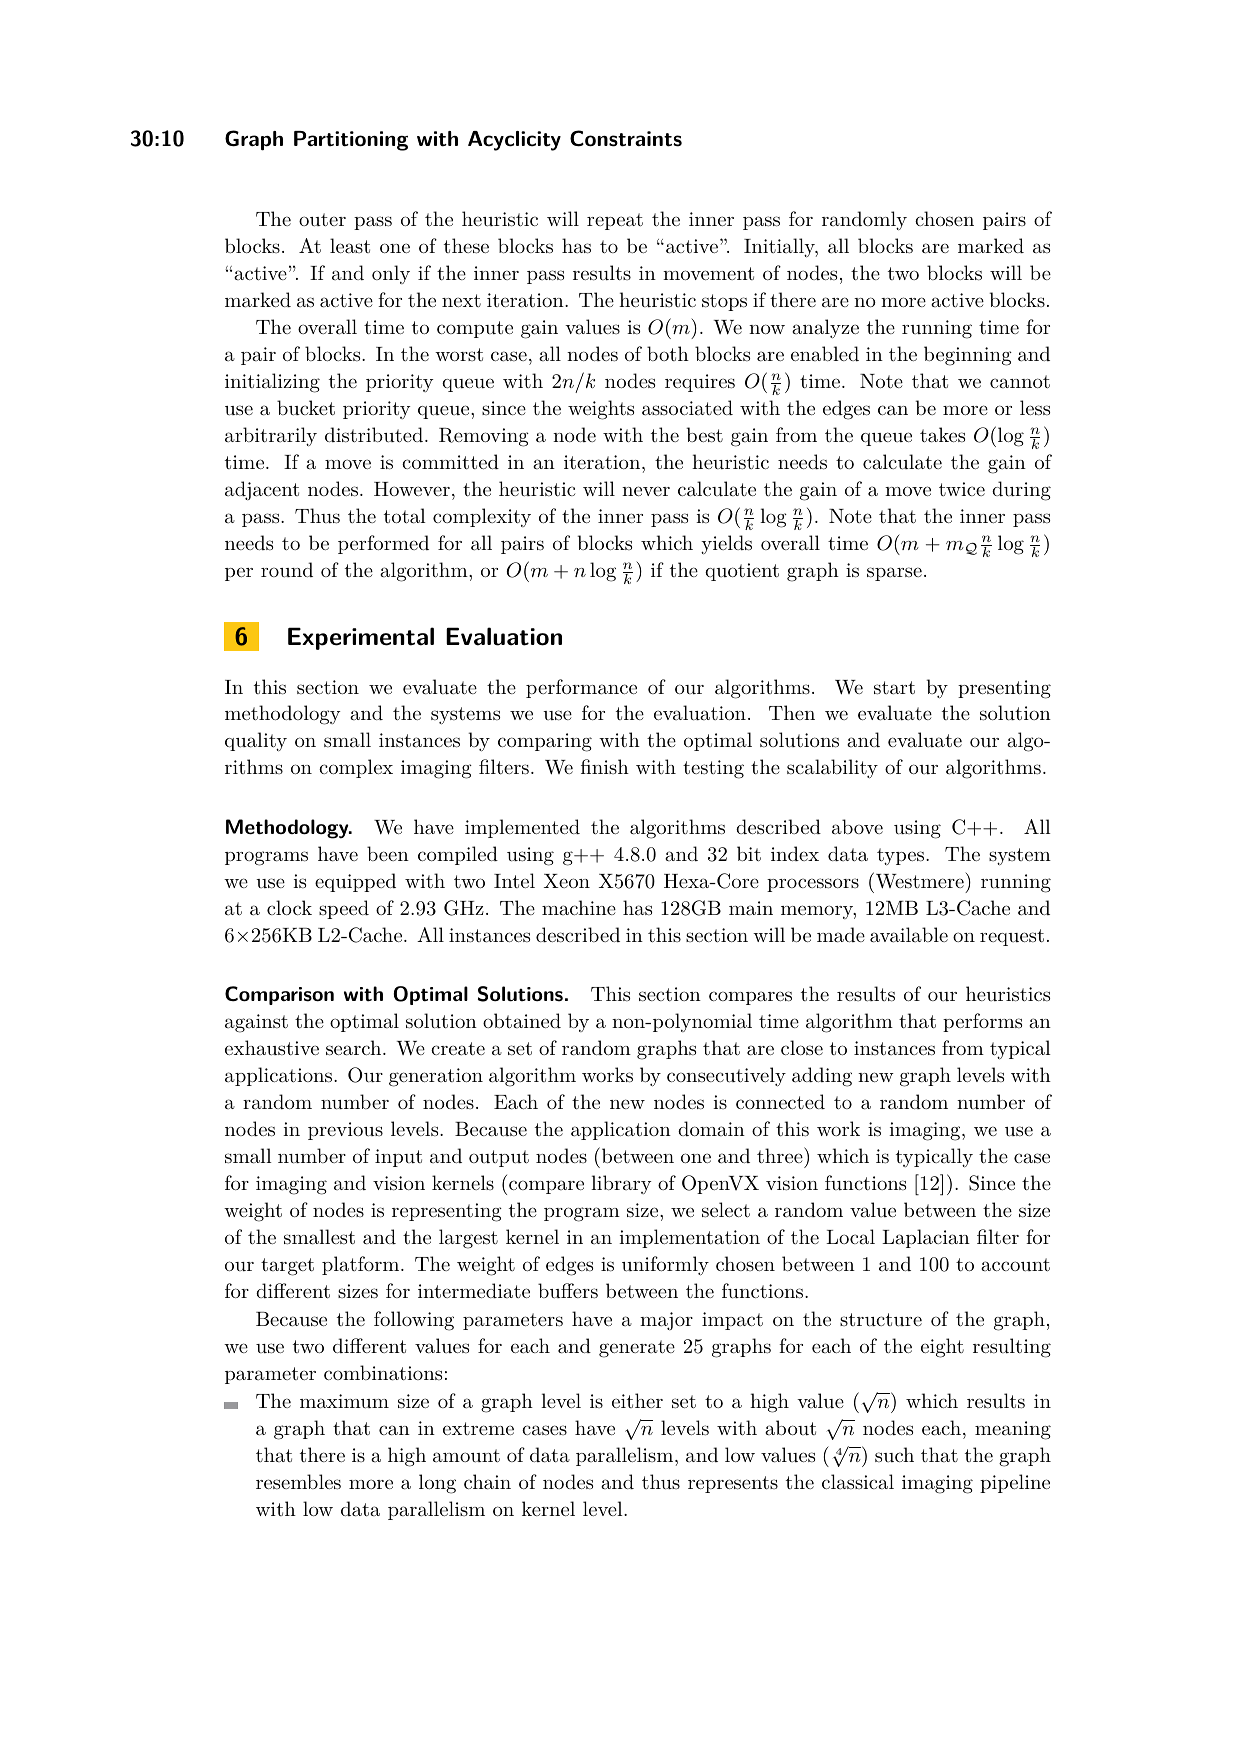 This screenshot has width=1240, height=1754. Describe the element at coordinates (344, 1401) in the screenshot. I see `maximum` at that location.
